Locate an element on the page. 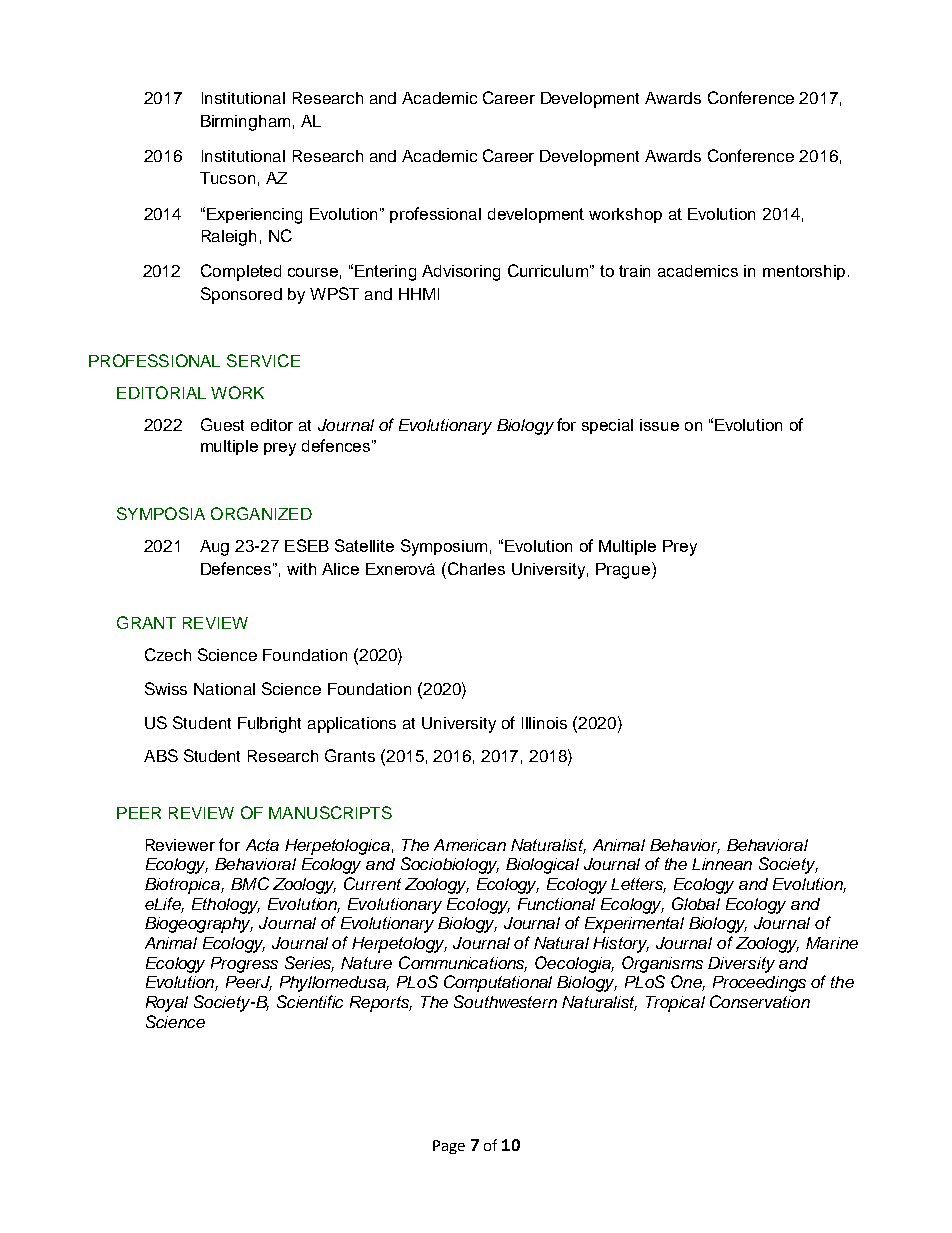  National is located at coordinates (224, 689).
